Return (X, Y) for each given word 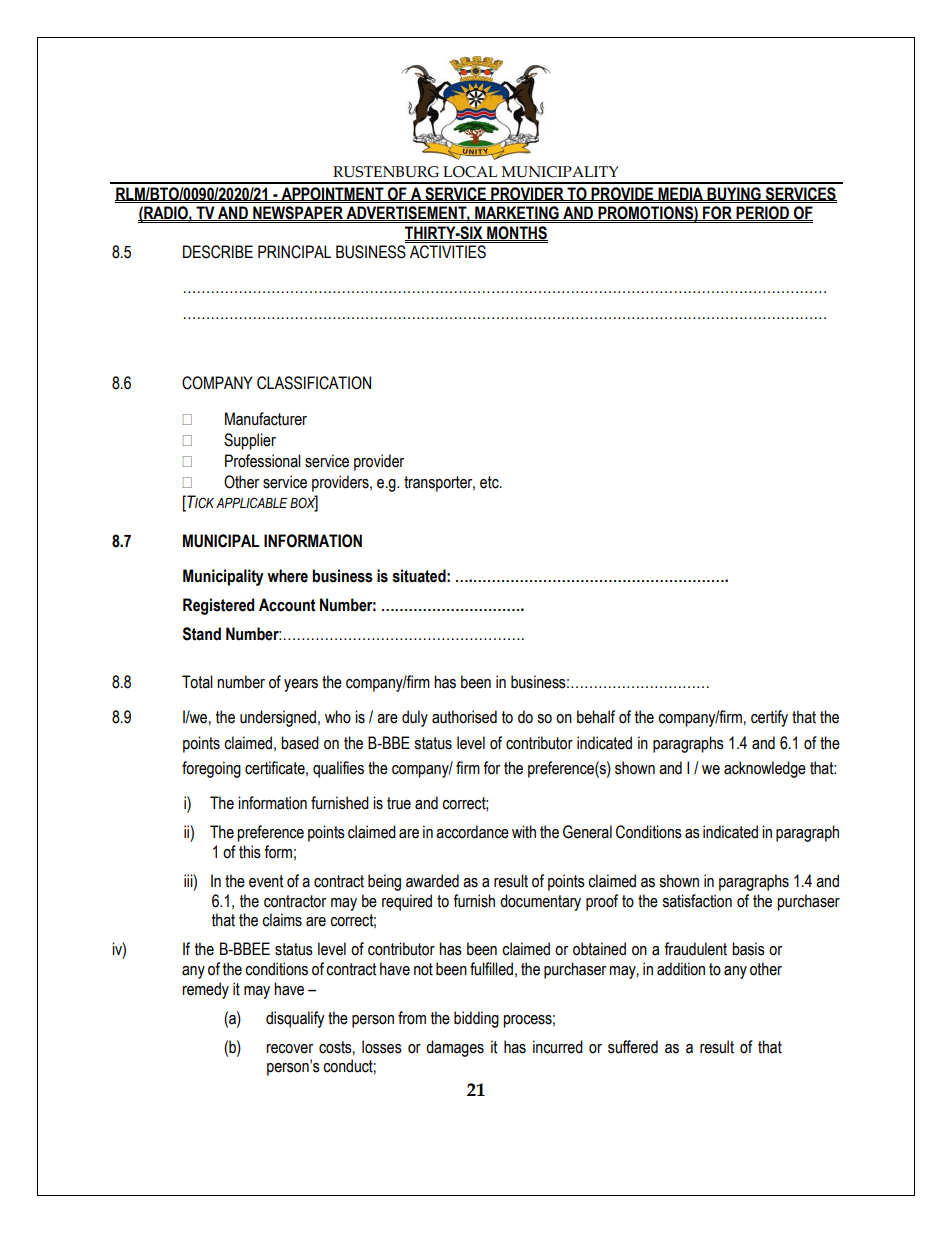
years (301, 685)
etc (490, 482)
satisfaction (697, 901)
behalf (596, 717)
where (287, 576)
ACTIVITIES (448, 252)
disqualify (295, 1019)
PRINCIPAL (294, 252)
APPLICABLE (252, 502)
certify (769, 718)
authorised (464, 717)
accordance (472, 832)
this (250, 852)
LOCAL (470, 172)
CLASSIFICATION (314, 383)
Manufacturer (266, 419)
